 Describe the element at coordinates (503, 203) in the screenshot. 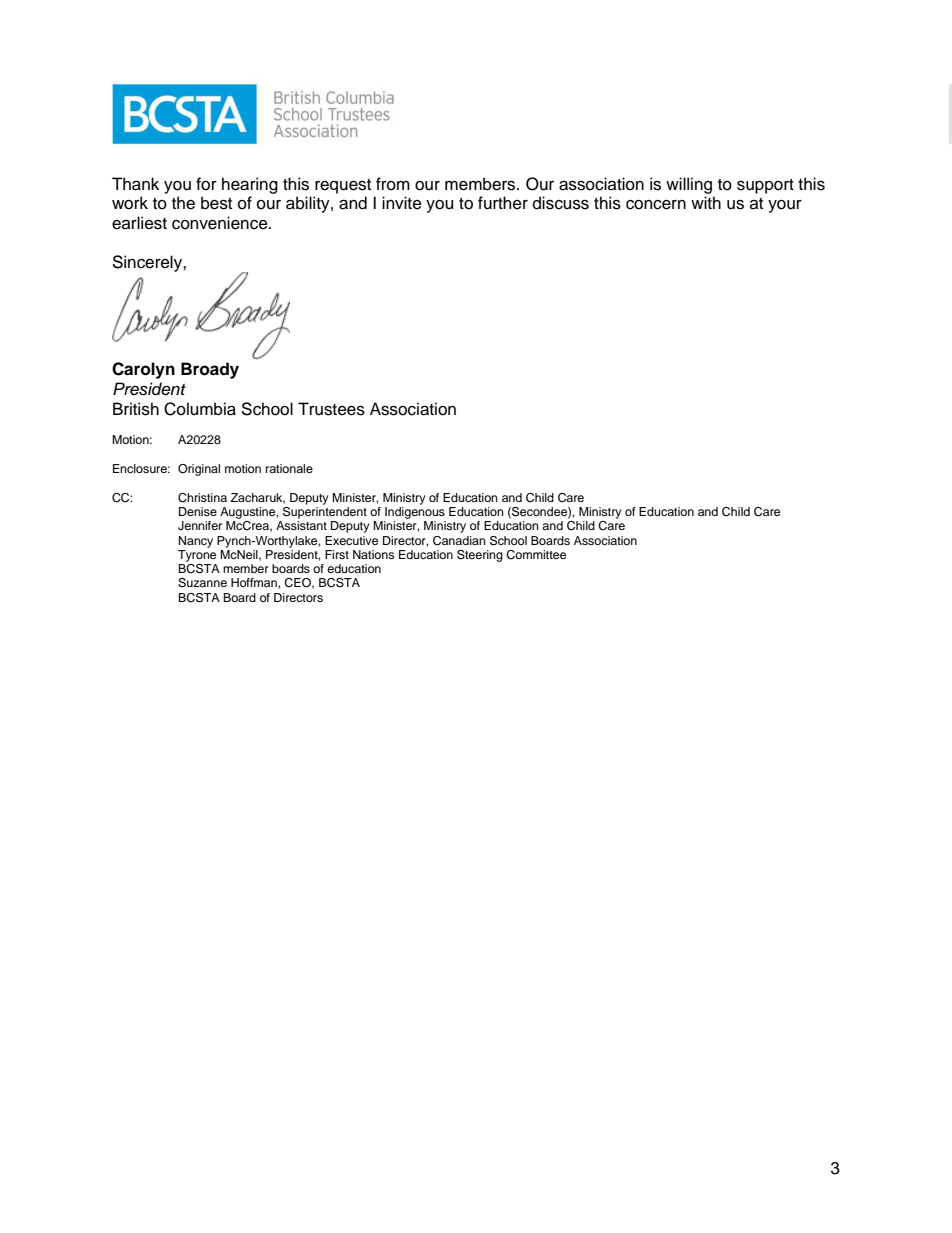

I see `further` at that location.
